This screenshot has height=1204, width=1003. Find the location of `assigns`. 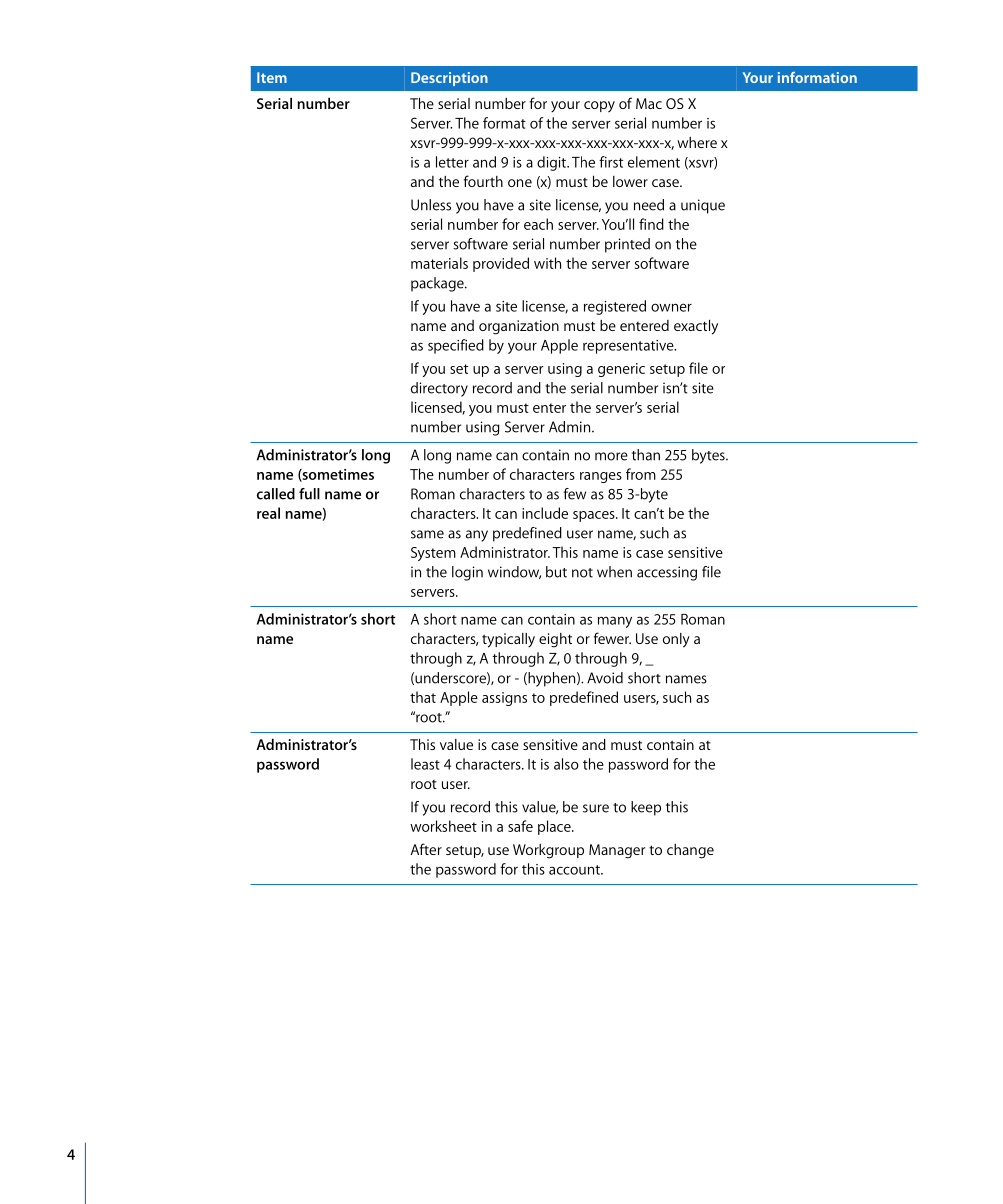

assigns is located at coordinates (504, 699).
